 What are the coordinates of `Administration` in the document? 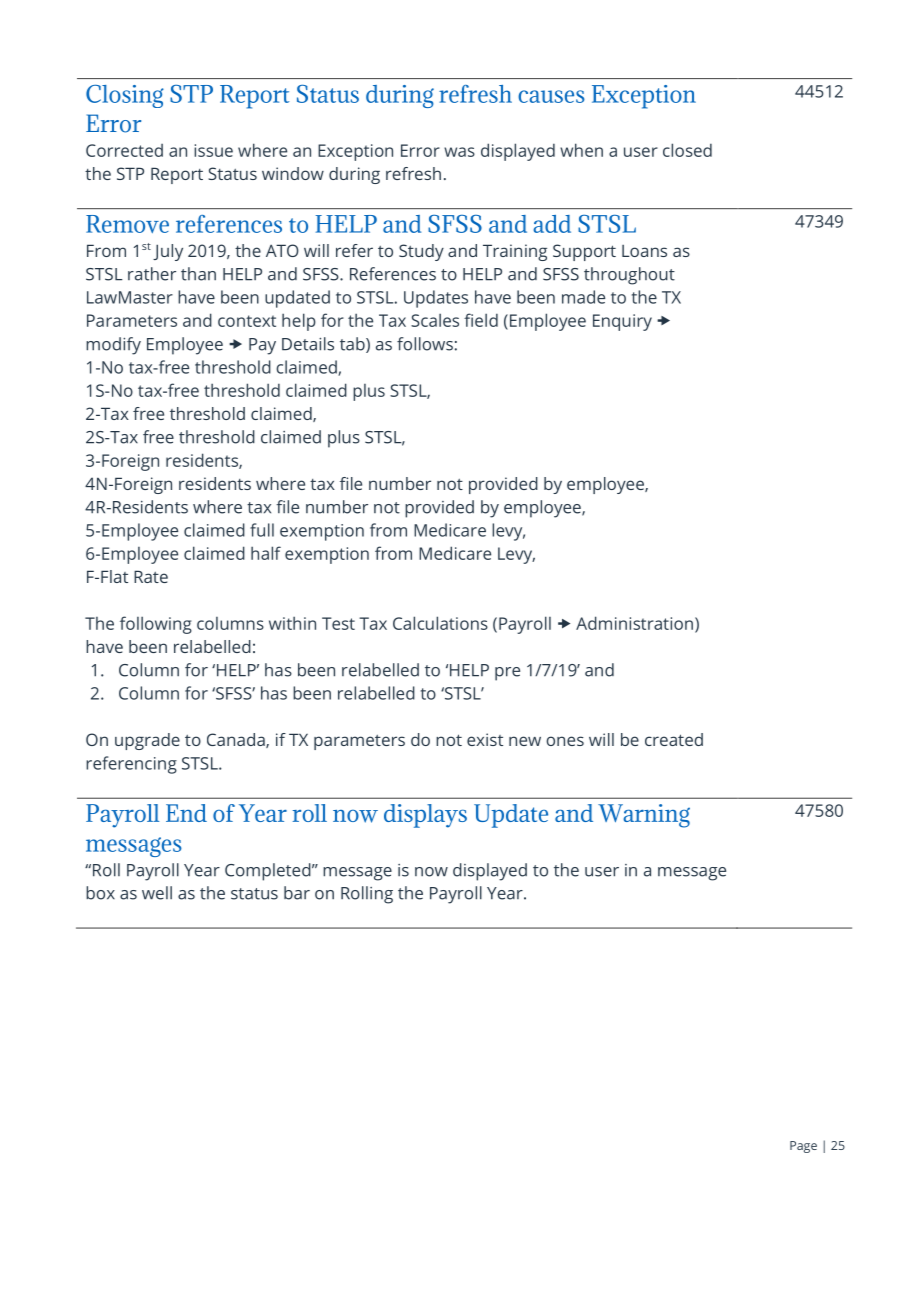 It's located at (634, 623).
